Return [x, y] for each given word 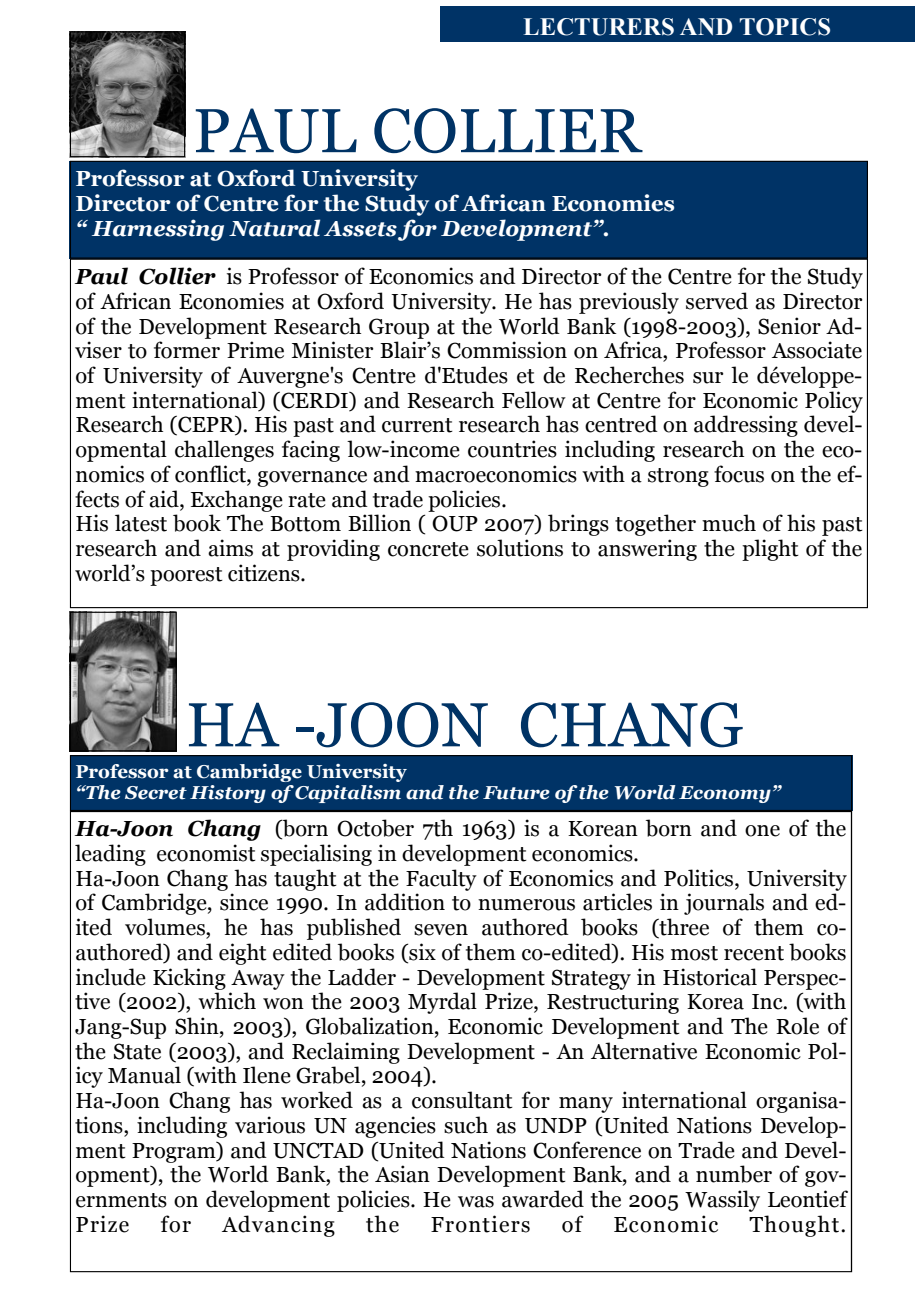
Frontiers [480, 1224]
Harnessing [158, 230]
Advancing [278, 1226]
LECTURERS [598, 27]
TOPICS [785, 27]
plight [770, 550]
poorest [186, 576]
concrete [428, 549]
